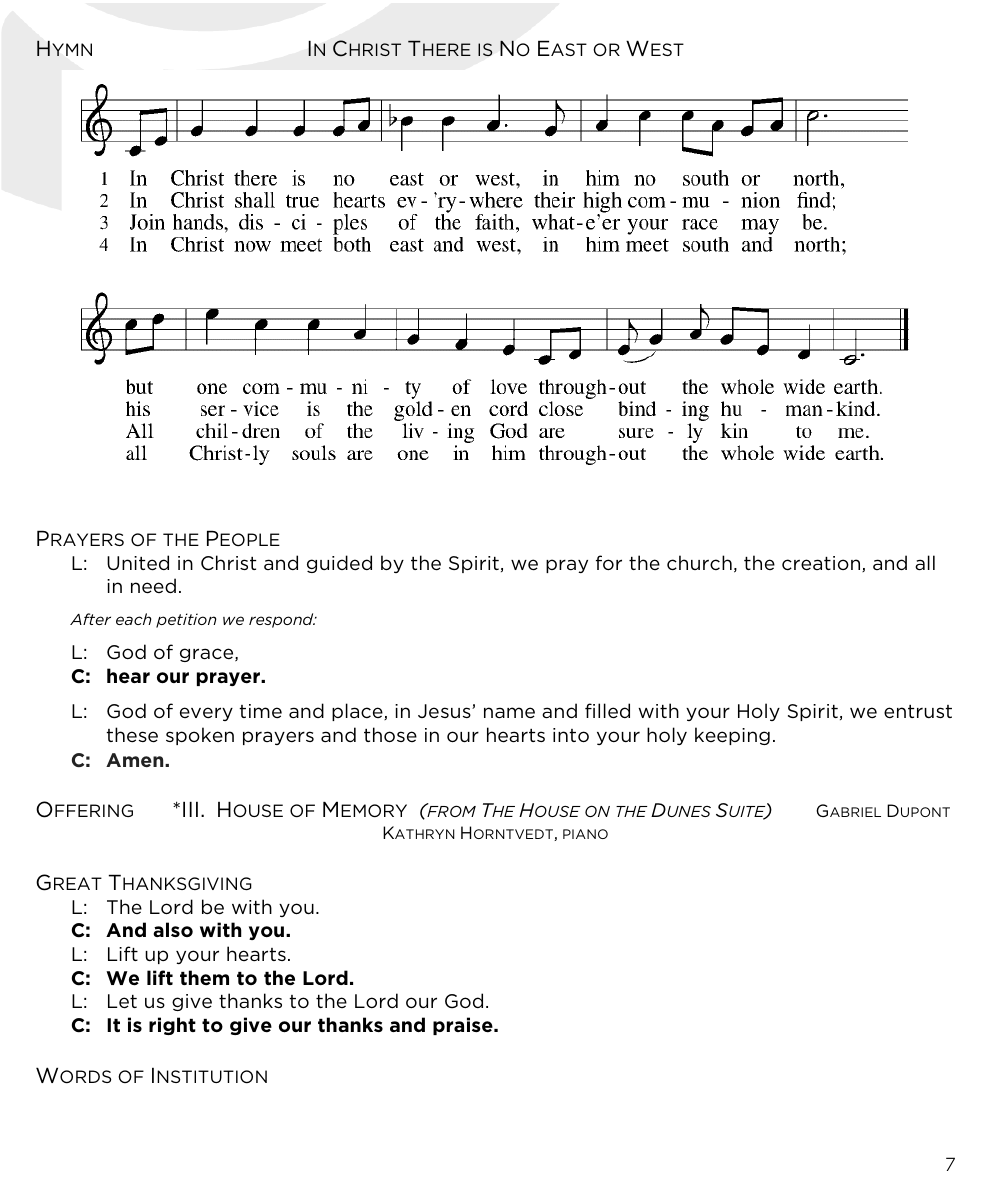 Image resolution: width=991 pixels, height=1204 pixels. I want to click on praise, so click(464, 1026).
